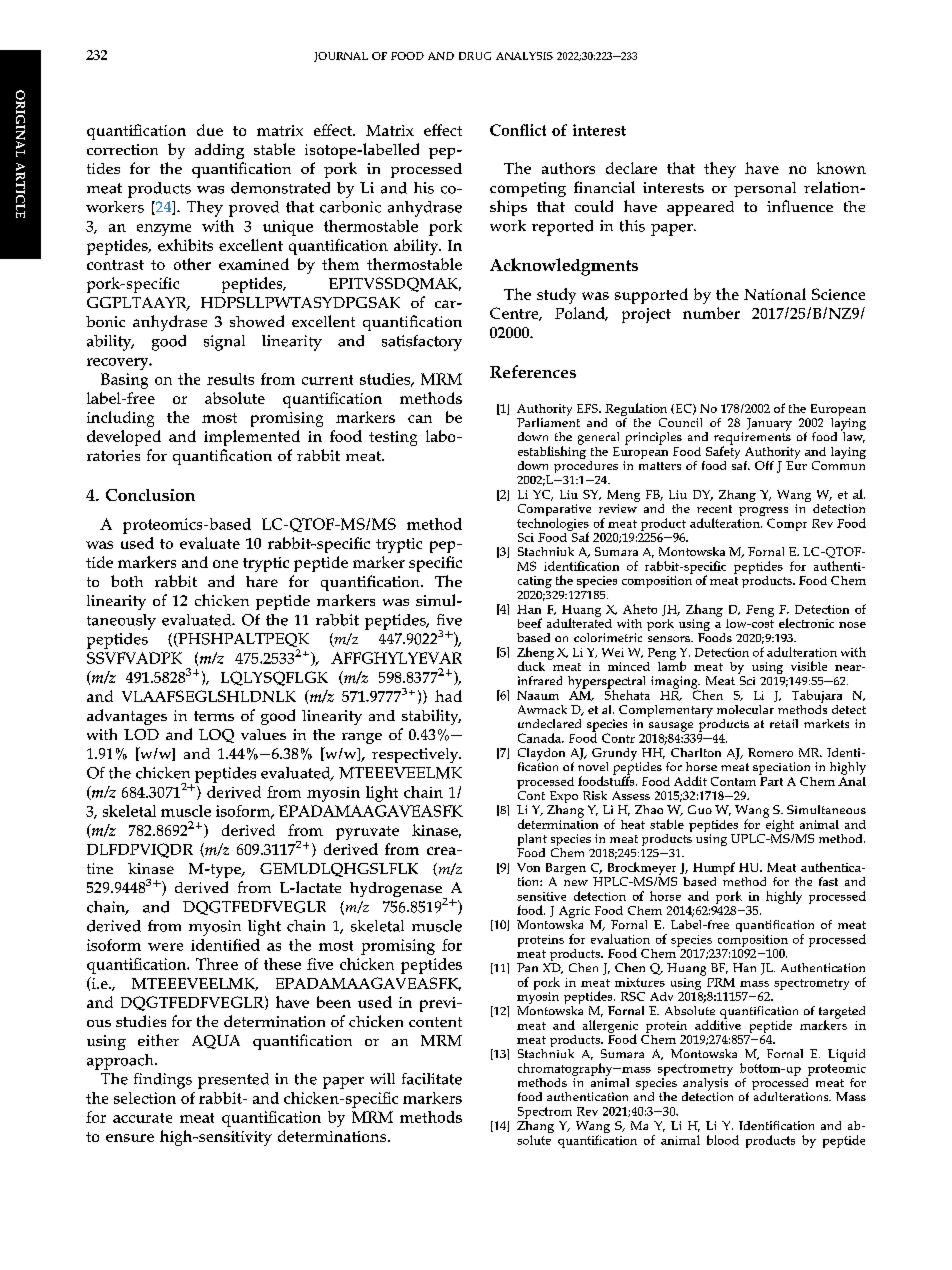 This screenshot has height=1270, width=952. What do you see at coordinates (530, 623) in the screenshot?
I see `beef` at bounding box center [530, 623].
